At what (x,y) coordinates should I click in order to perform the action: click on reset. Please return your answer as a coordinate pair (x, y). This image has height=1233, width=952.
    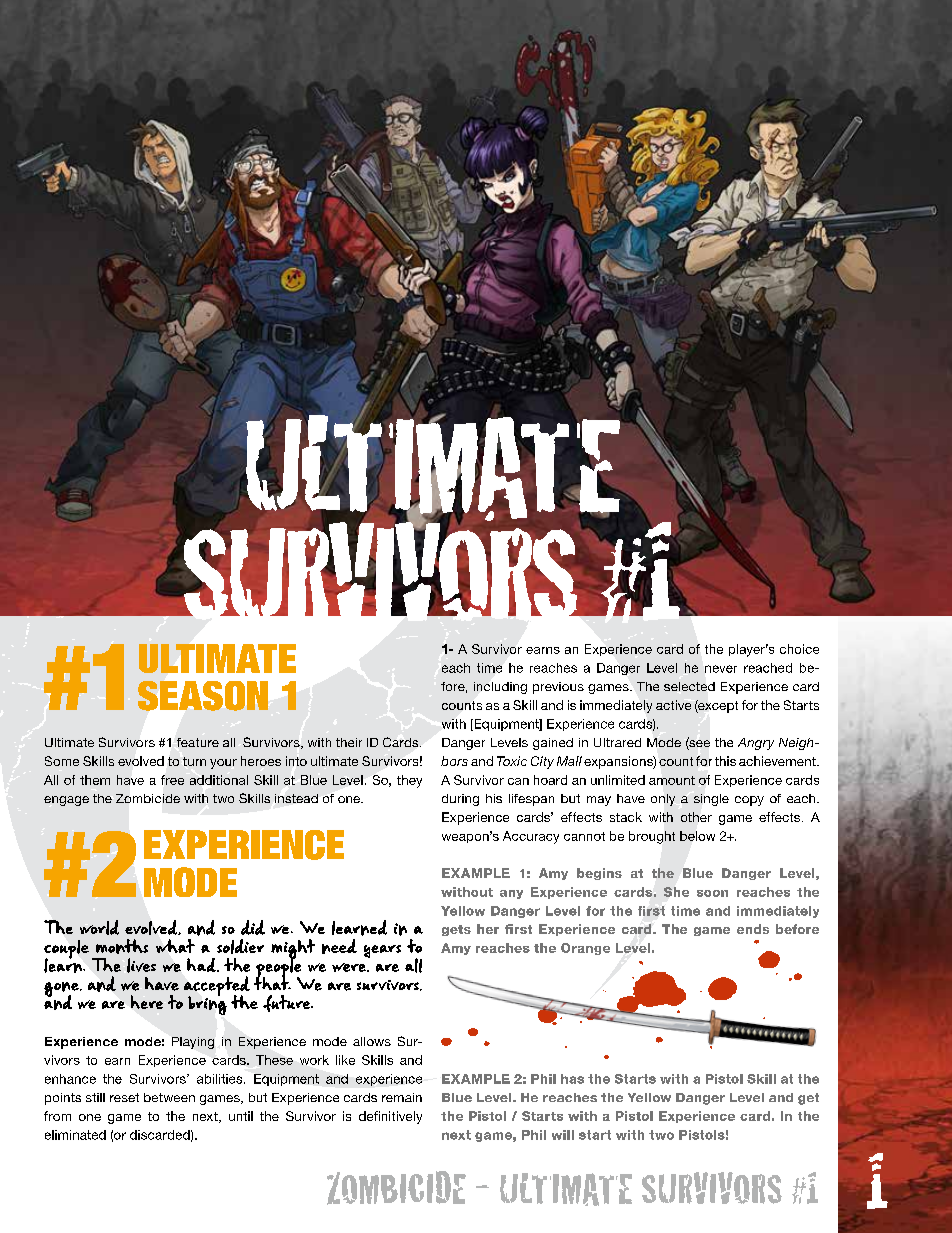
    Looking at the image, I should click on (124, 1097).
